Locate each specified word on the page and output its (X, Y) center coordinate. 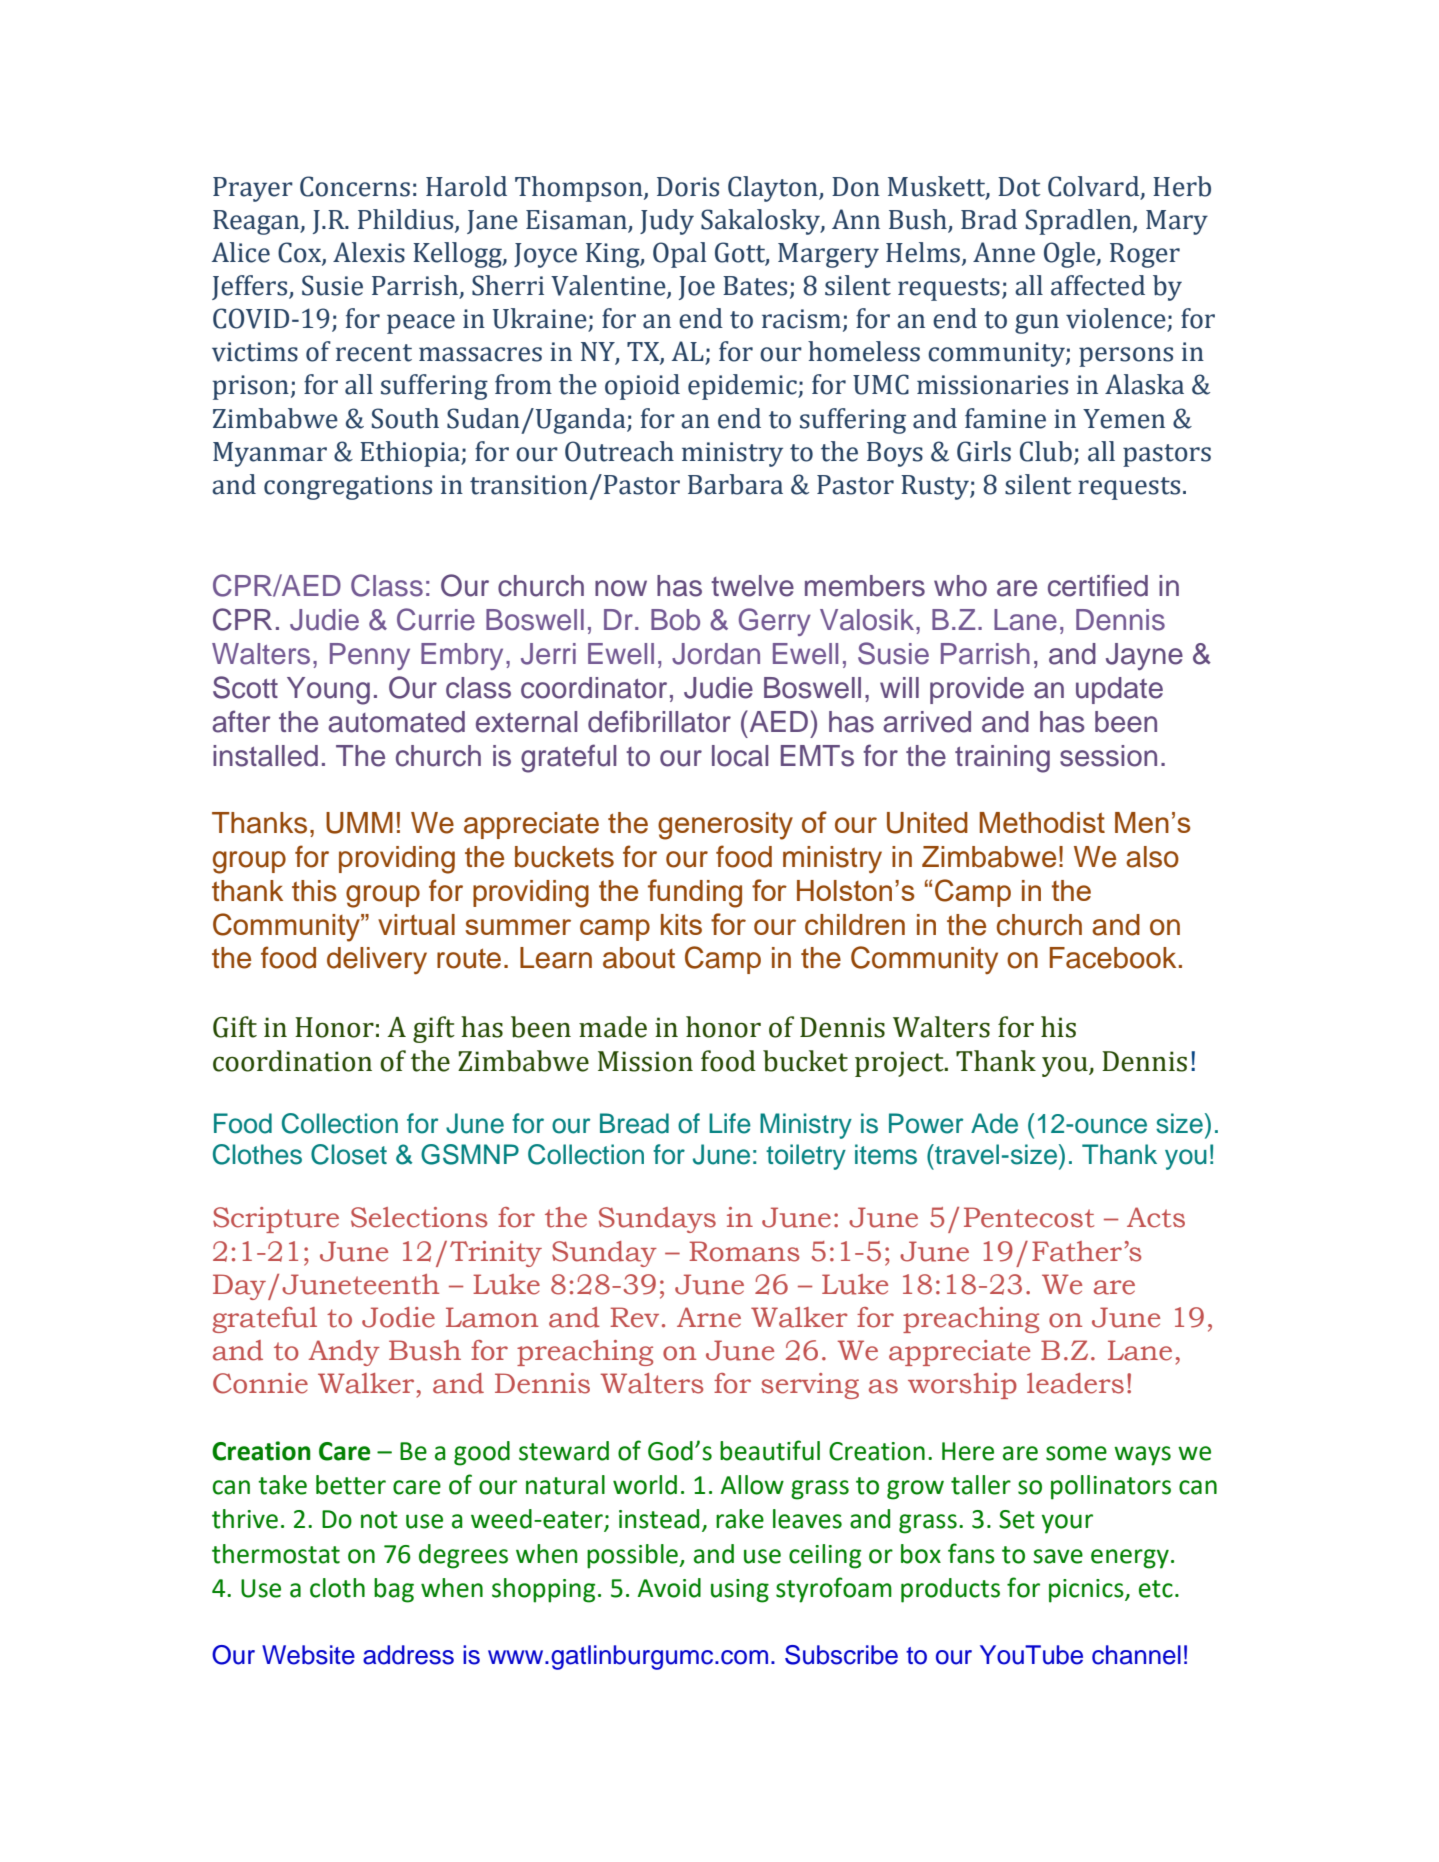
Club (1046, 451)
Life (730, 1123)
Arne (709, 1317)
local (740, 756)
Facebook (1113, 958)
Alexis (369, 252)
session (1108, 756)
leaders (1075, 1383)
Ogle (1071, 255)
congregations (348, 487)
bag (394, 1590)
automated (396, 722)
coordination (292, 1061)
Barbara (735, 484)
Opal (679, 255)
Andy (344, 1353)
